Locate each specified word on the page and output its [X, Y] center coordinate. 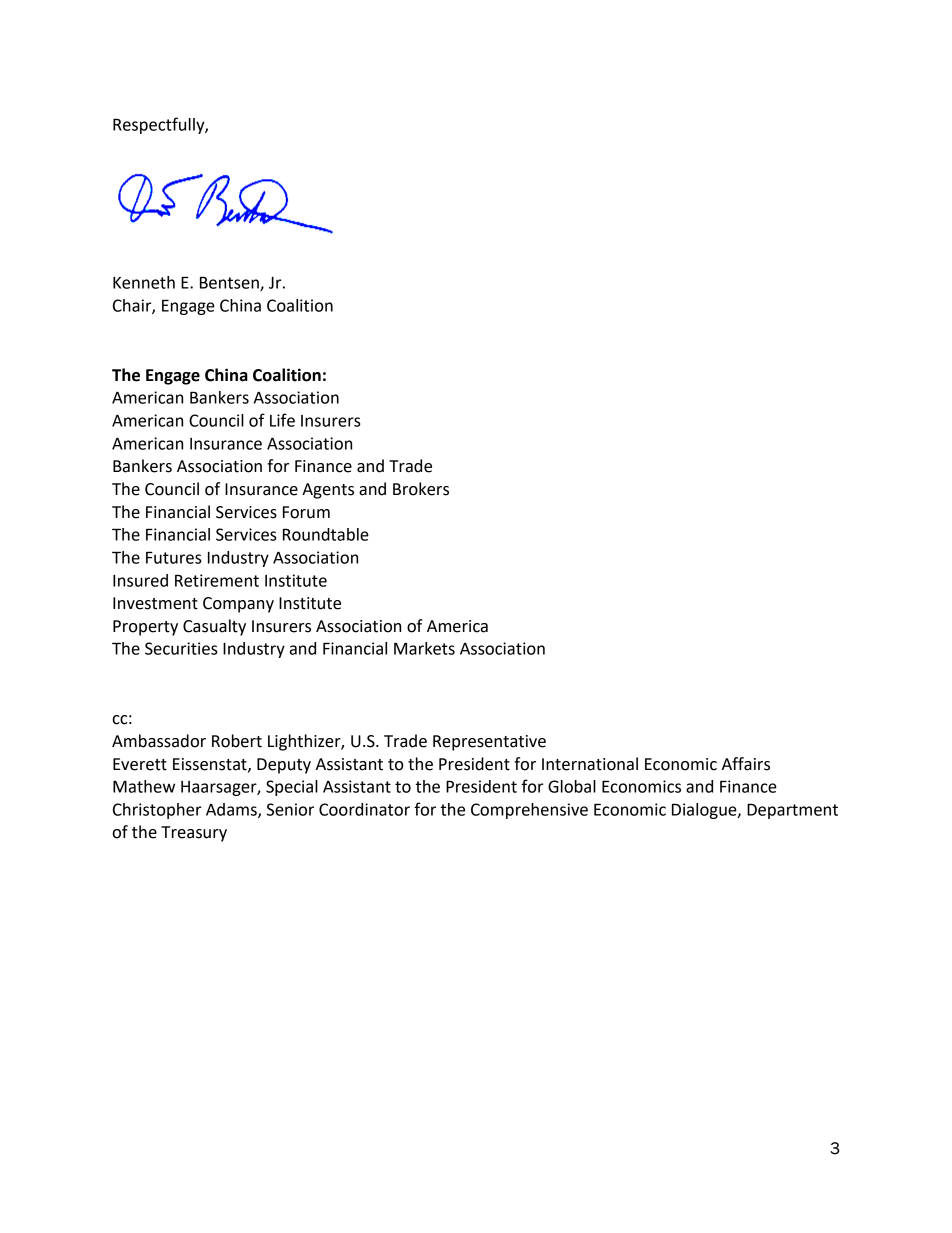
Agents [328, 491]
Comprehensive [529, 811]
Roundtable [326, 534]
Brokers [421, 489]
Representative [489, 743]
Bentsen [230, 283]
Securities [181, 648]
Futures [174, 557]
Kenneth [144, 282]
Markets [424, 648]
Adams [232, 810]
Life [282, 420]
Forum [306, 512]
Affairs [746, 764]
